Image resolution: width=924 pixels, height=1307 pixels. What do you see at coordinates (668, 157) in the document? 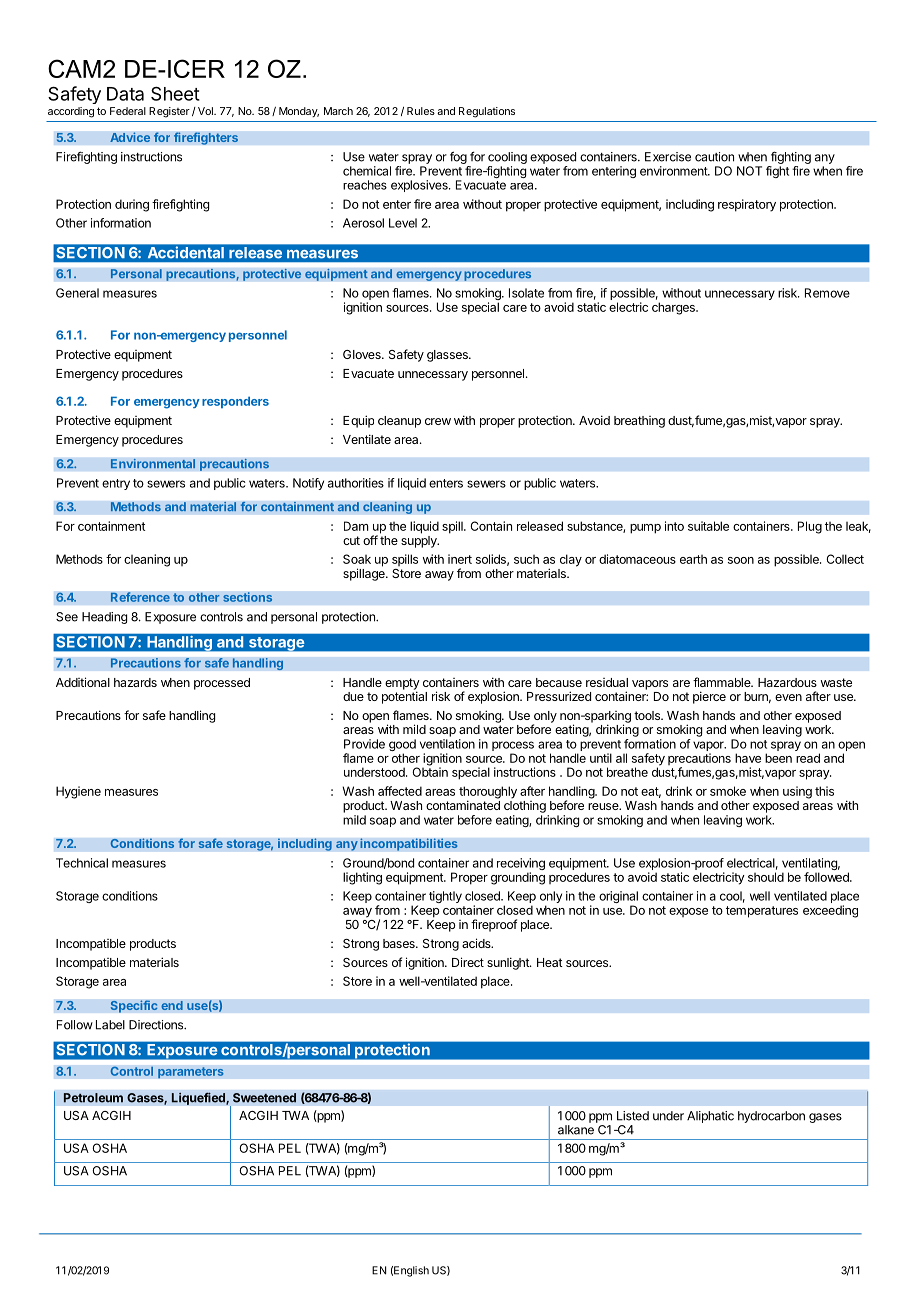
I see `Exercise` at bounding box center [668, 157].
